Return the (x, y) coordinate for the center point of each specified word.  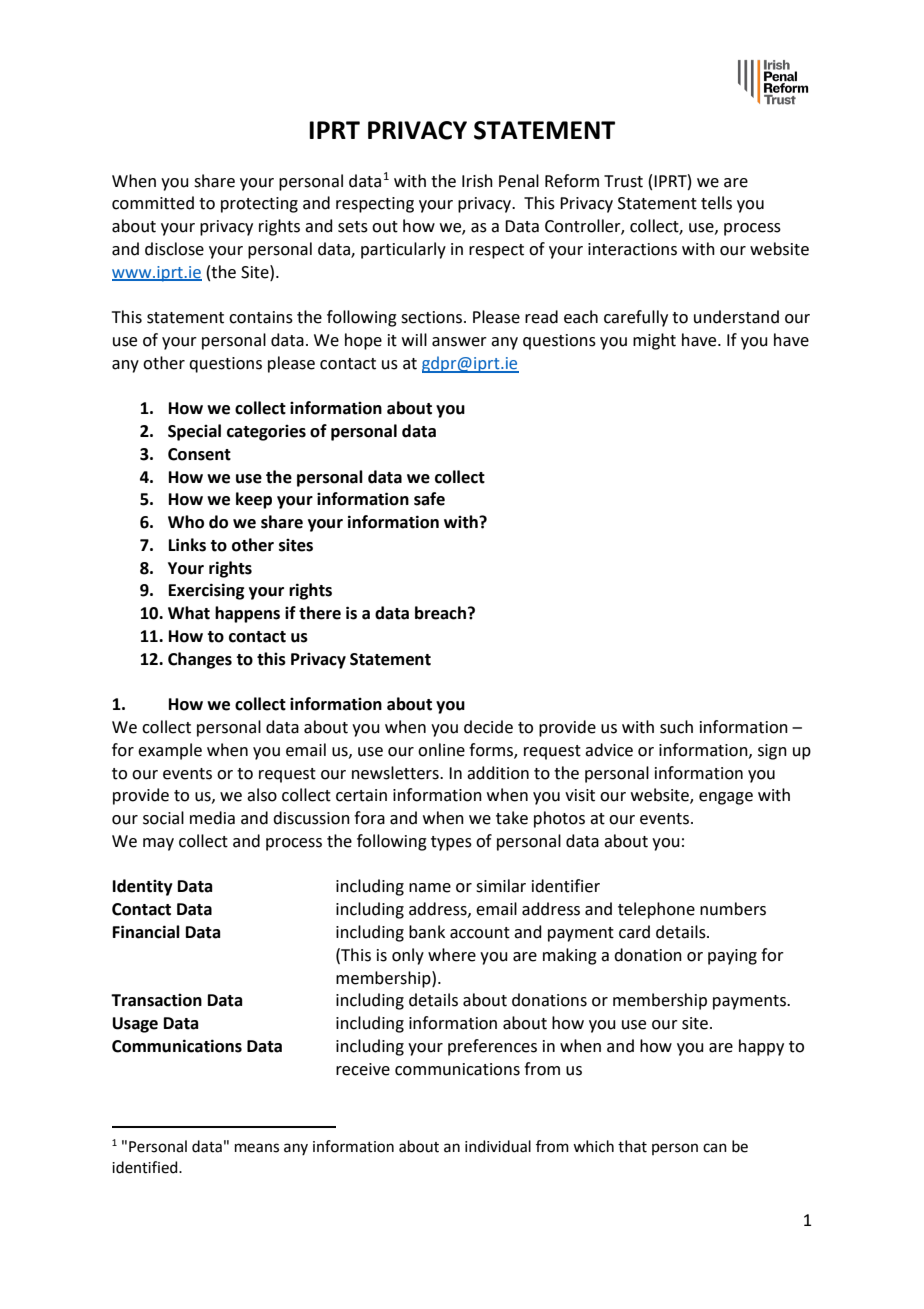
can (715, 1148)
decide (488, 727)
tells (716, 203)
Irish (477, 181)
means (257, 1148)
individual (498, 1146)
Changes (200, 660)
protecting (259, 205)
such (676, 727)
